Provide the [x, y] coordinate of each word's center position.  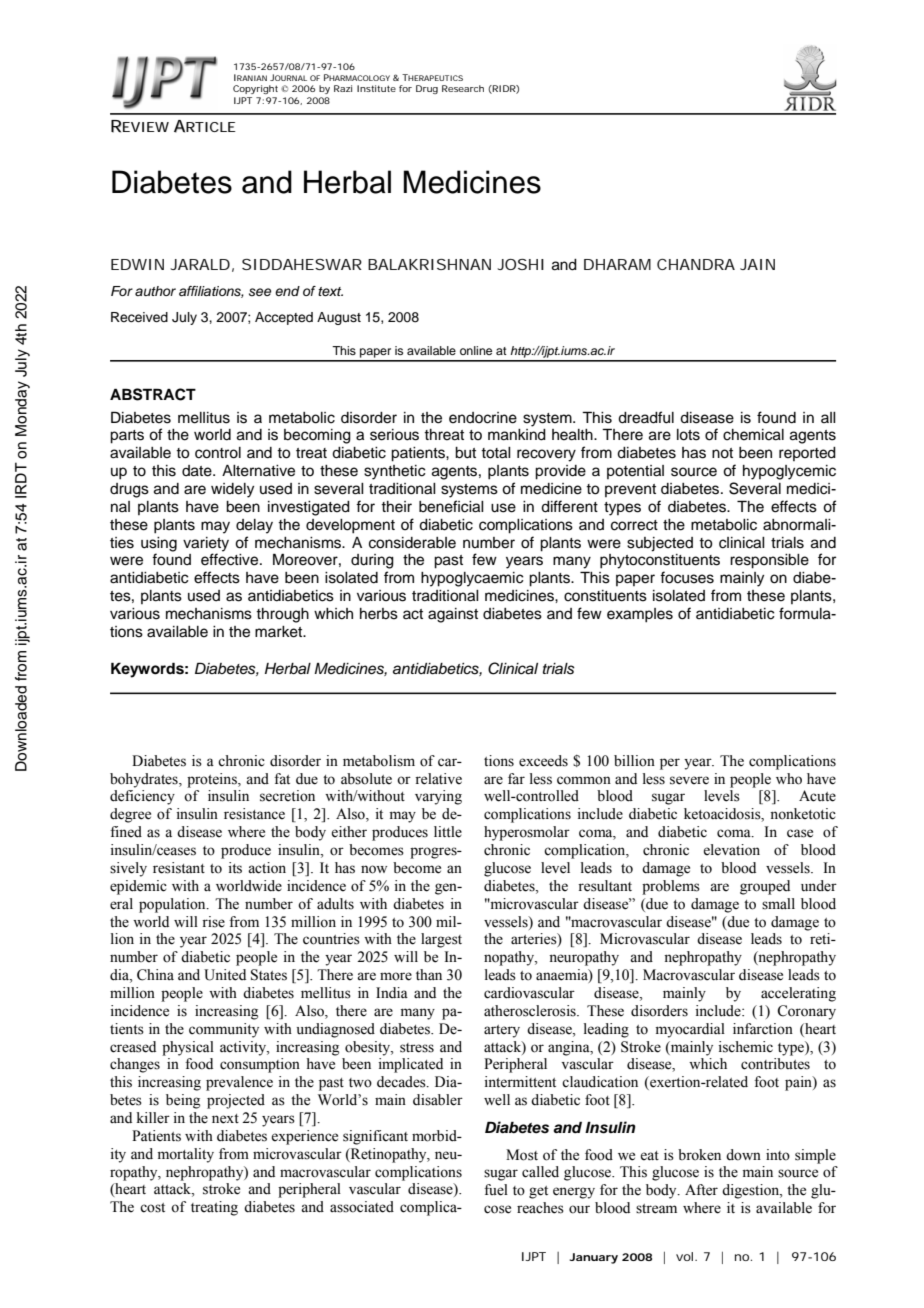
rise [213, 922]
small [778, 904]
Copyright [257, 89]
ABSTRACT [153, 394]
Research [463, 88]
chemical [753, 435]
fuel [496, 1190]
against [453, 615]
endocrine [483, 418]
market [280, 632]
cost [152, 1208]
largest [441, 940]
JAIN [757, 264]
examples [640, 615]
